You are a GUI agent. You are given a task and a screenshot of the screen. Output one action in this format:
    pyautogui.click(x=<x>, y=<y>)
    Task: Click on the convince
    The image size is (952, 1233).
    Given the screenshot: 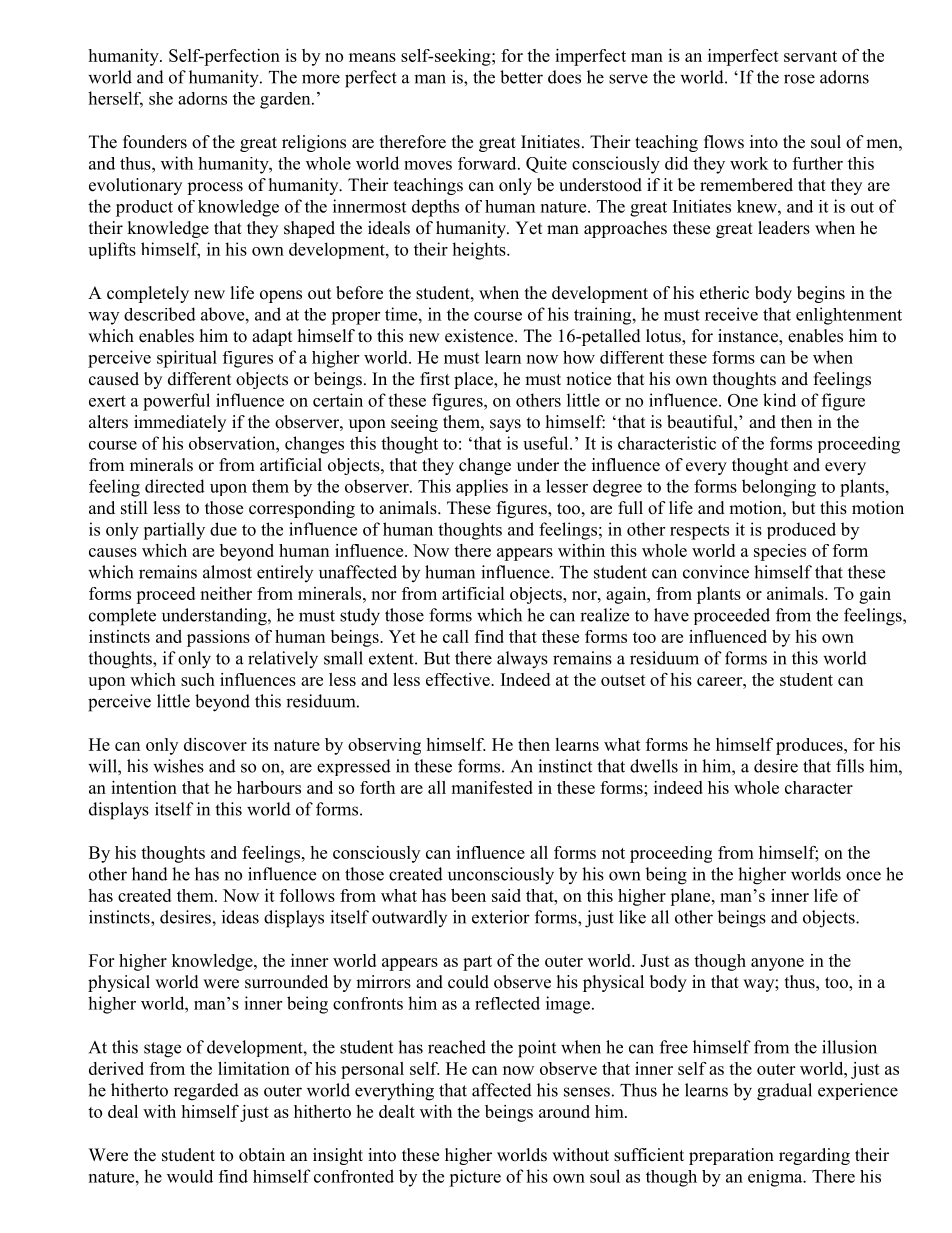 What is the action you would take?
    pyautogui.click(x=716, y=572)
